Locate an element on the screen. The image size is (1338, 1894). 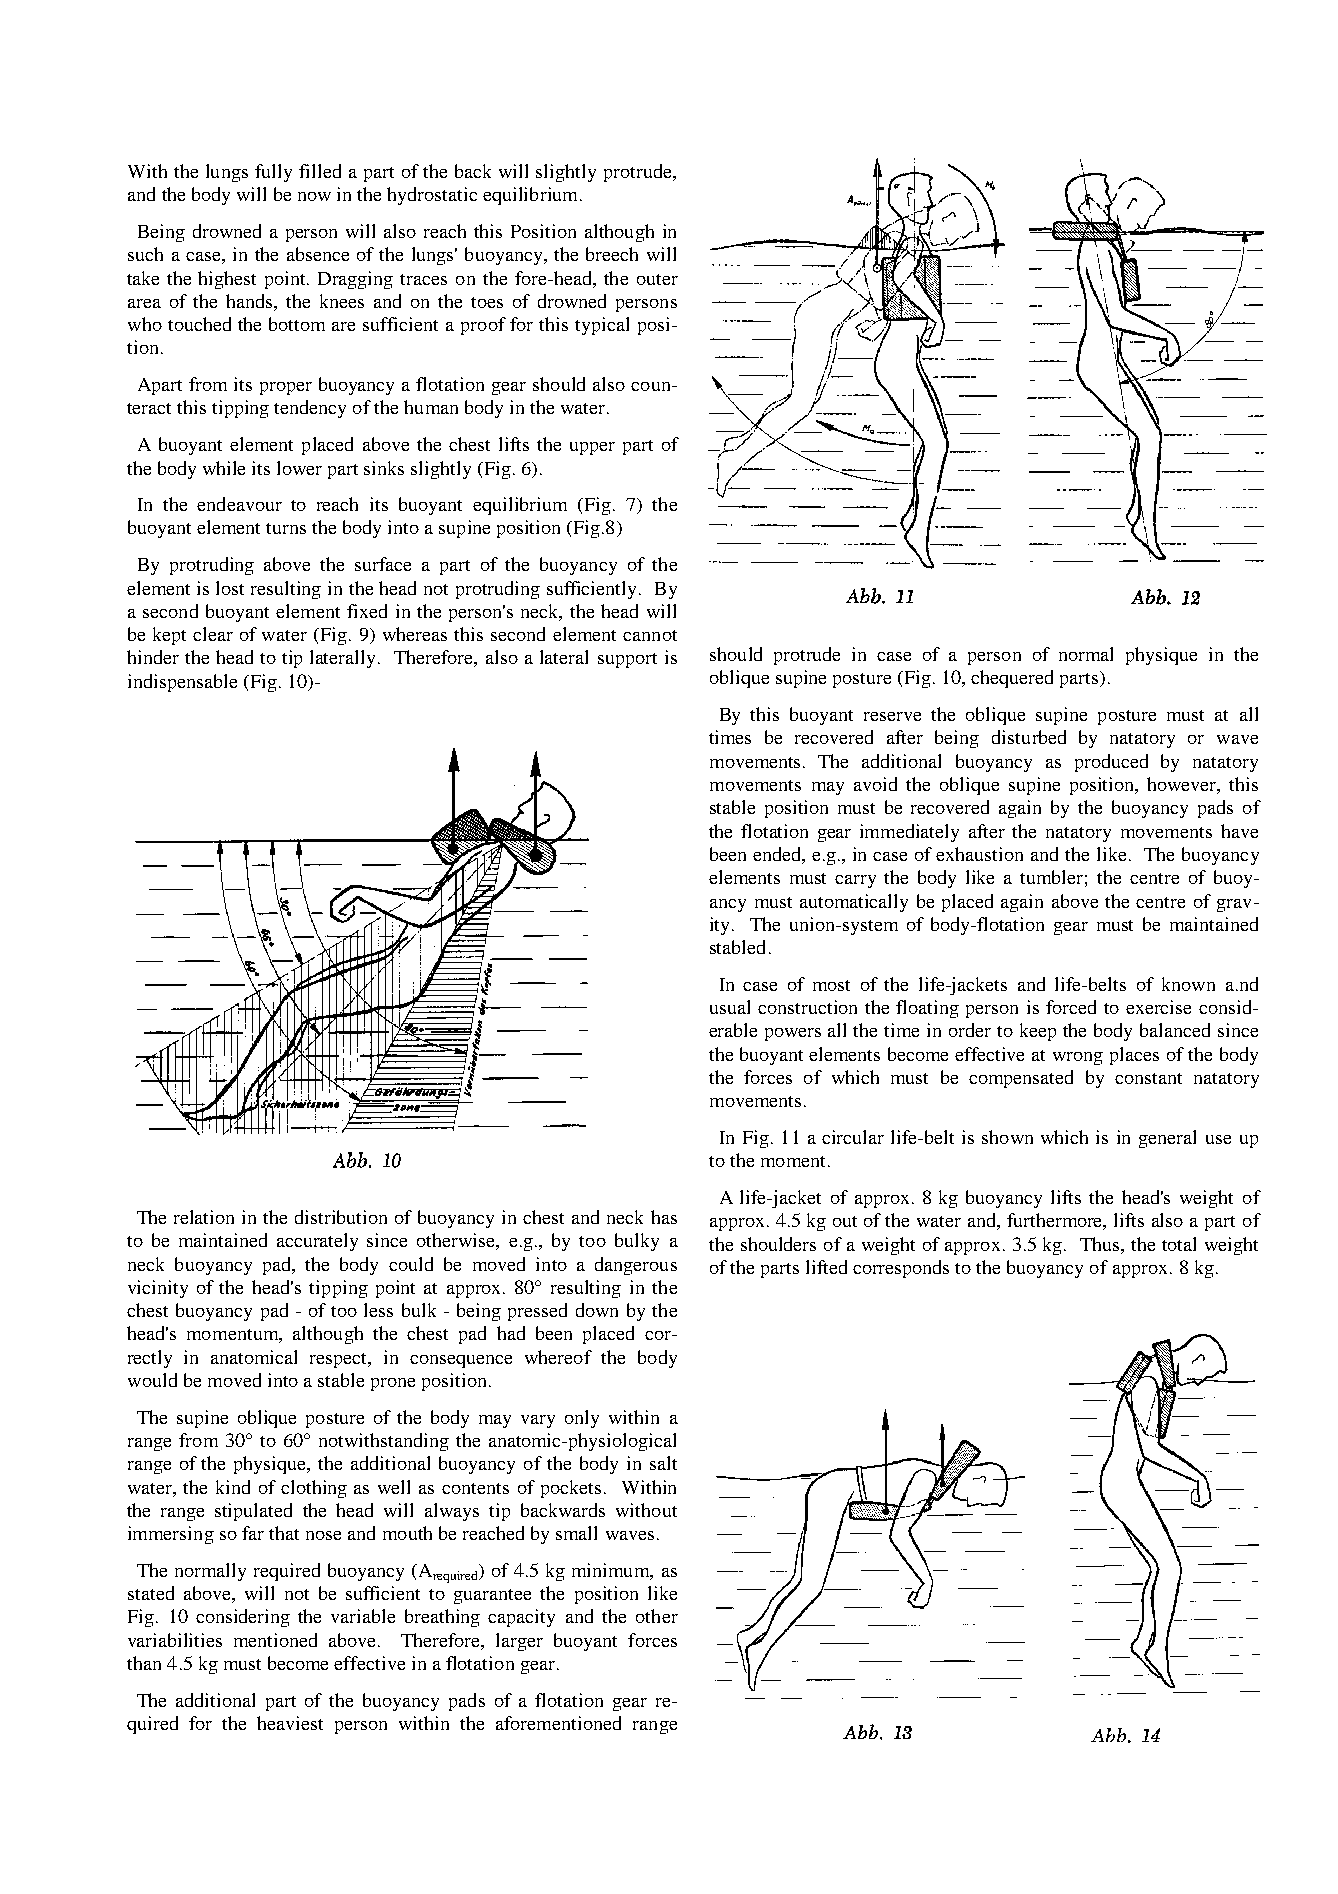
chequered is located at coordinates (1012, 679).
